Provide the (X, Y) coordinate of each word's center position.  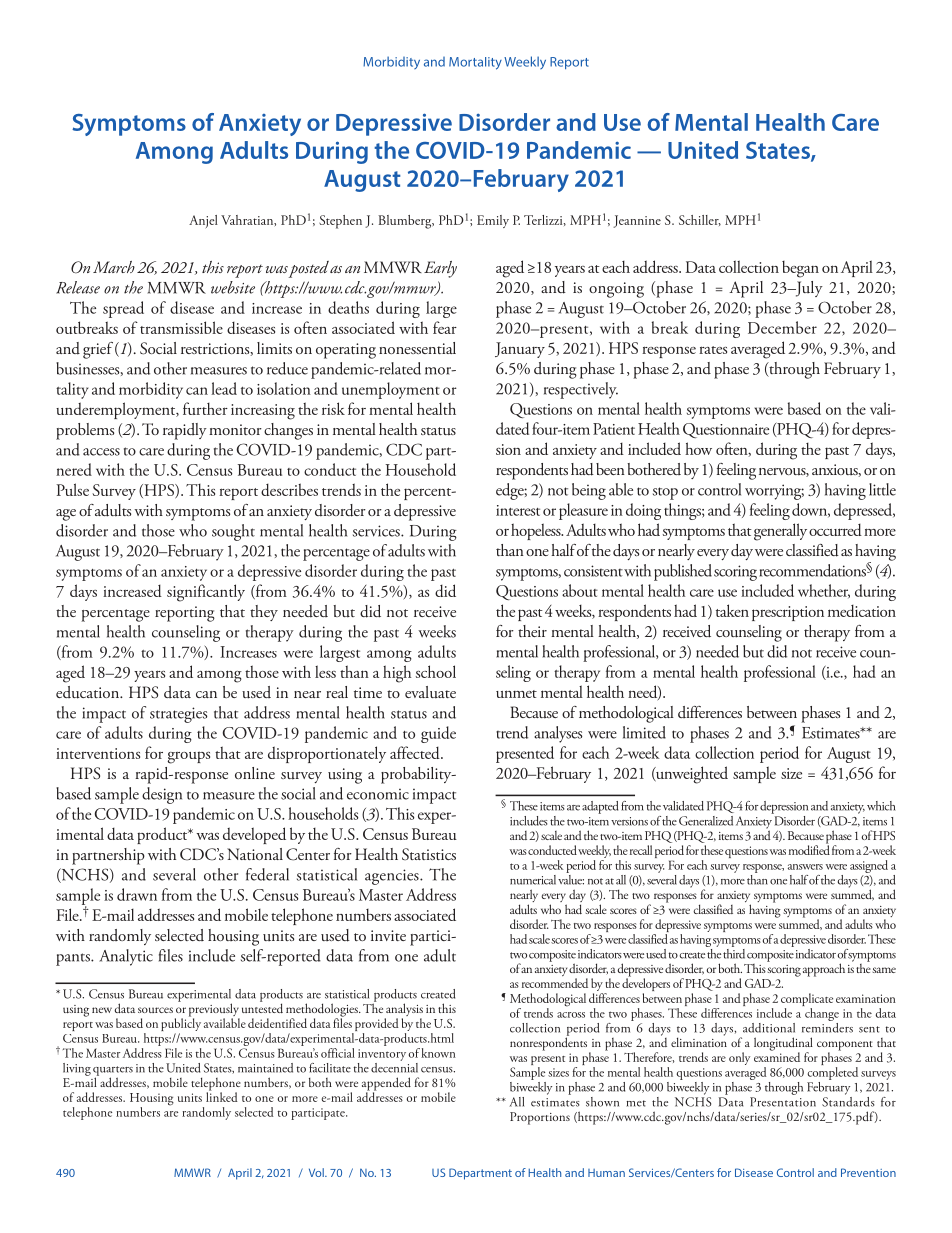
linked (222, 1096)
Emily (493, 221)
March (114, 267)
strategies (178, 715)
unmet (516, 694)
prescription (788, 613)
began (800, 269)
